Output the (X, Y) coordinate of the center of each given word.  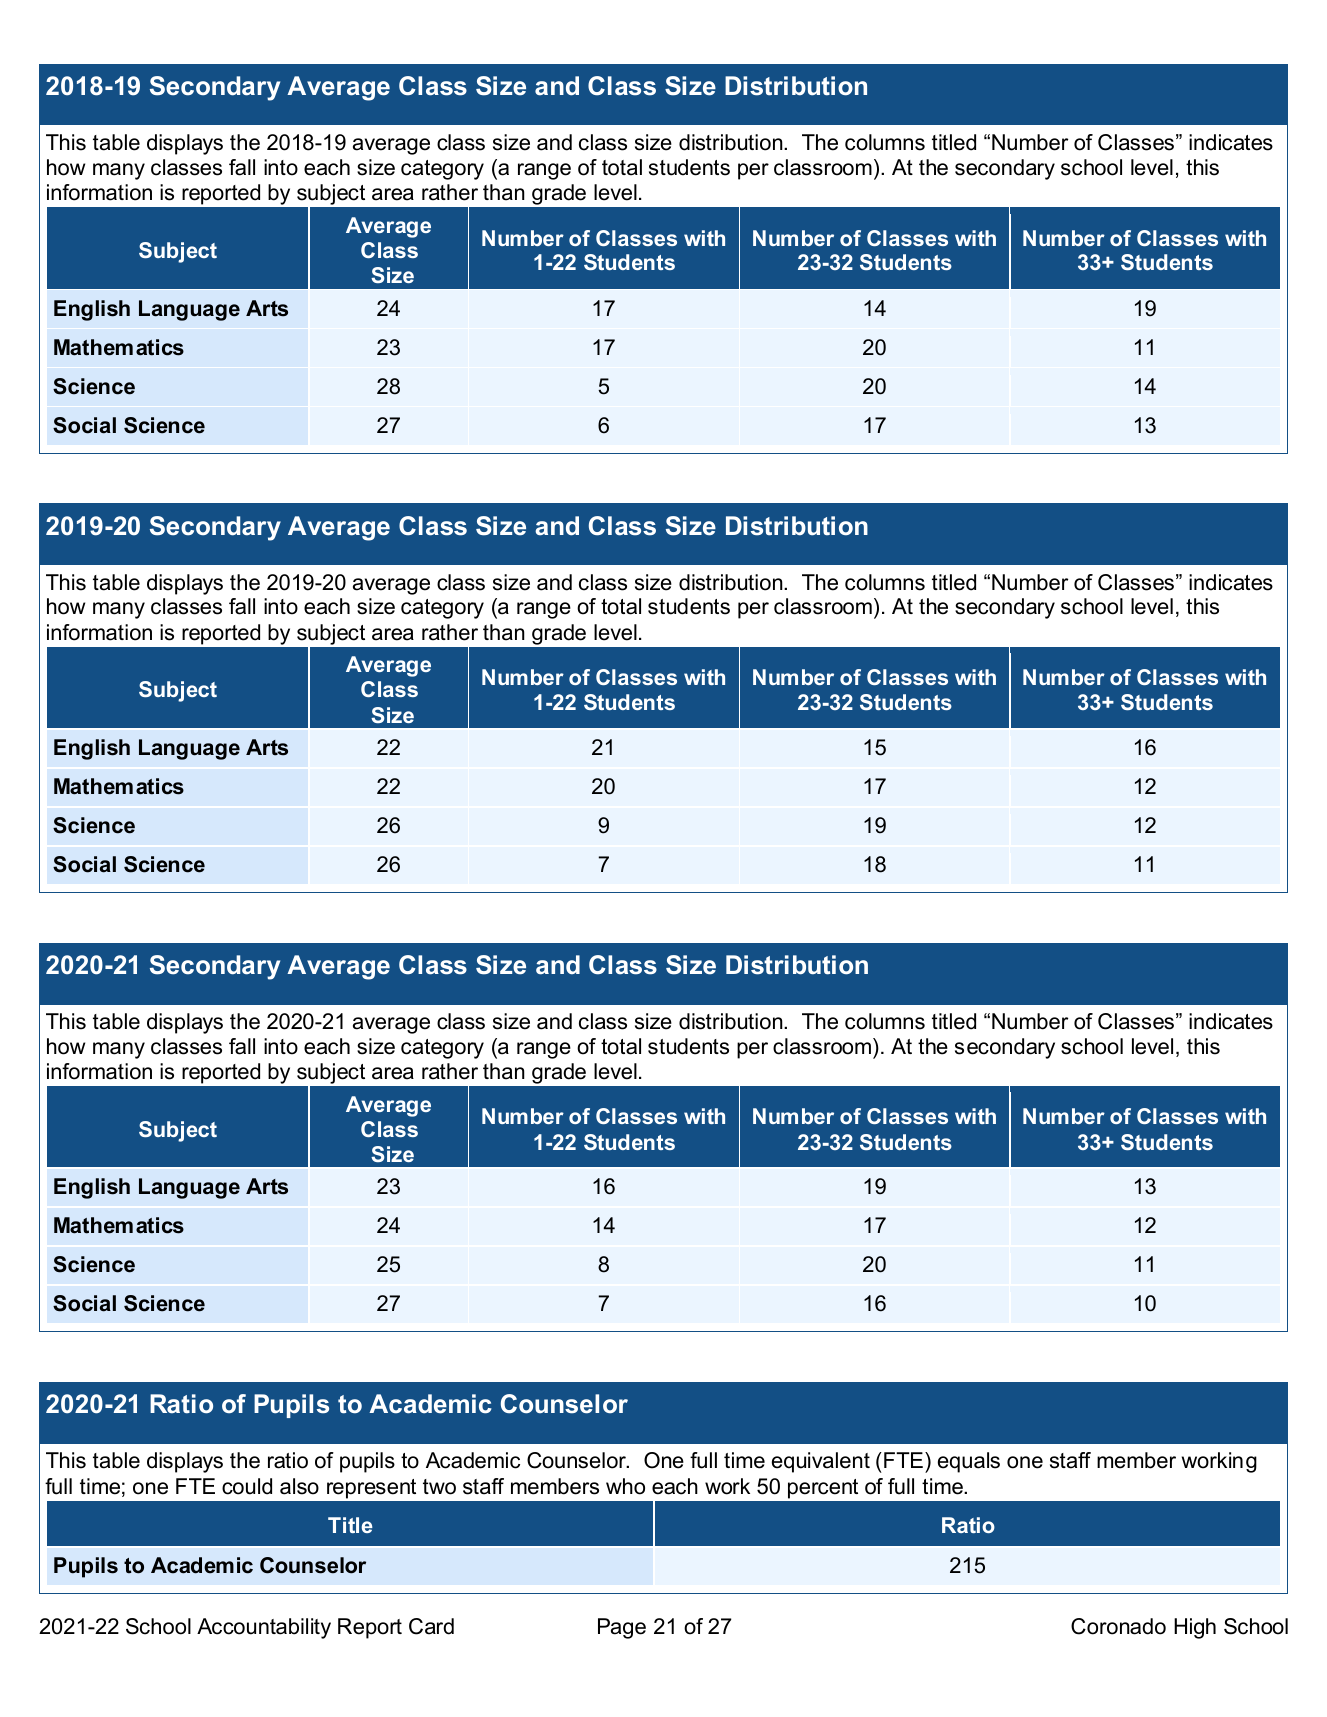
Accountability (264, 1628)
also (299, 1486)
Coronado (1118, 1626)
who (625, 1486)
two (439, 1487)
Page (622, 1628)
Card (431, 1626)
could (247, 1486)
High (1195, 1628)
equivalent (821, 1462)
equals (969, 1462)
